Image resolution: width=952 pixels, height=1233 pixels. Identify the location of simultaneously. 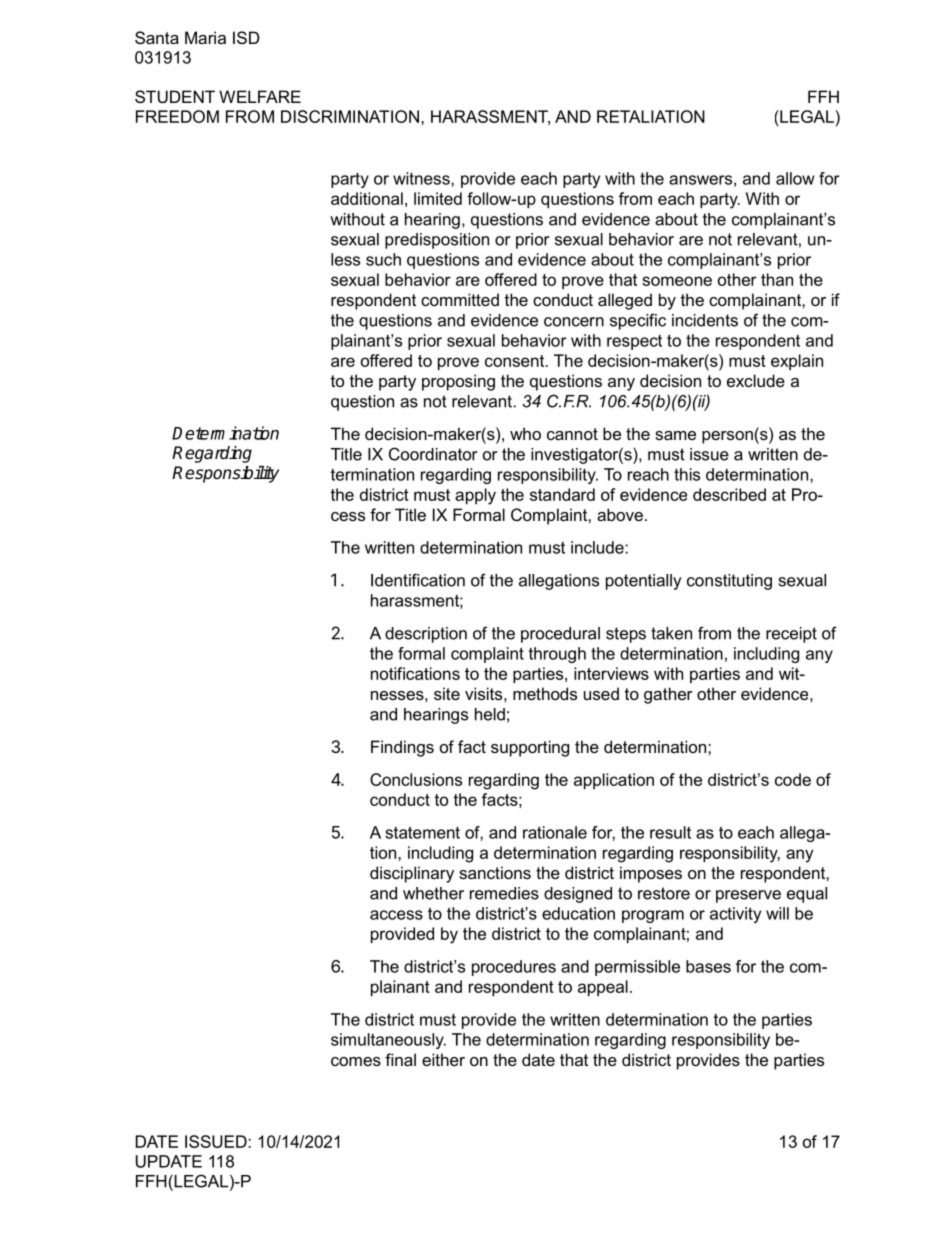
(388, 1041).
